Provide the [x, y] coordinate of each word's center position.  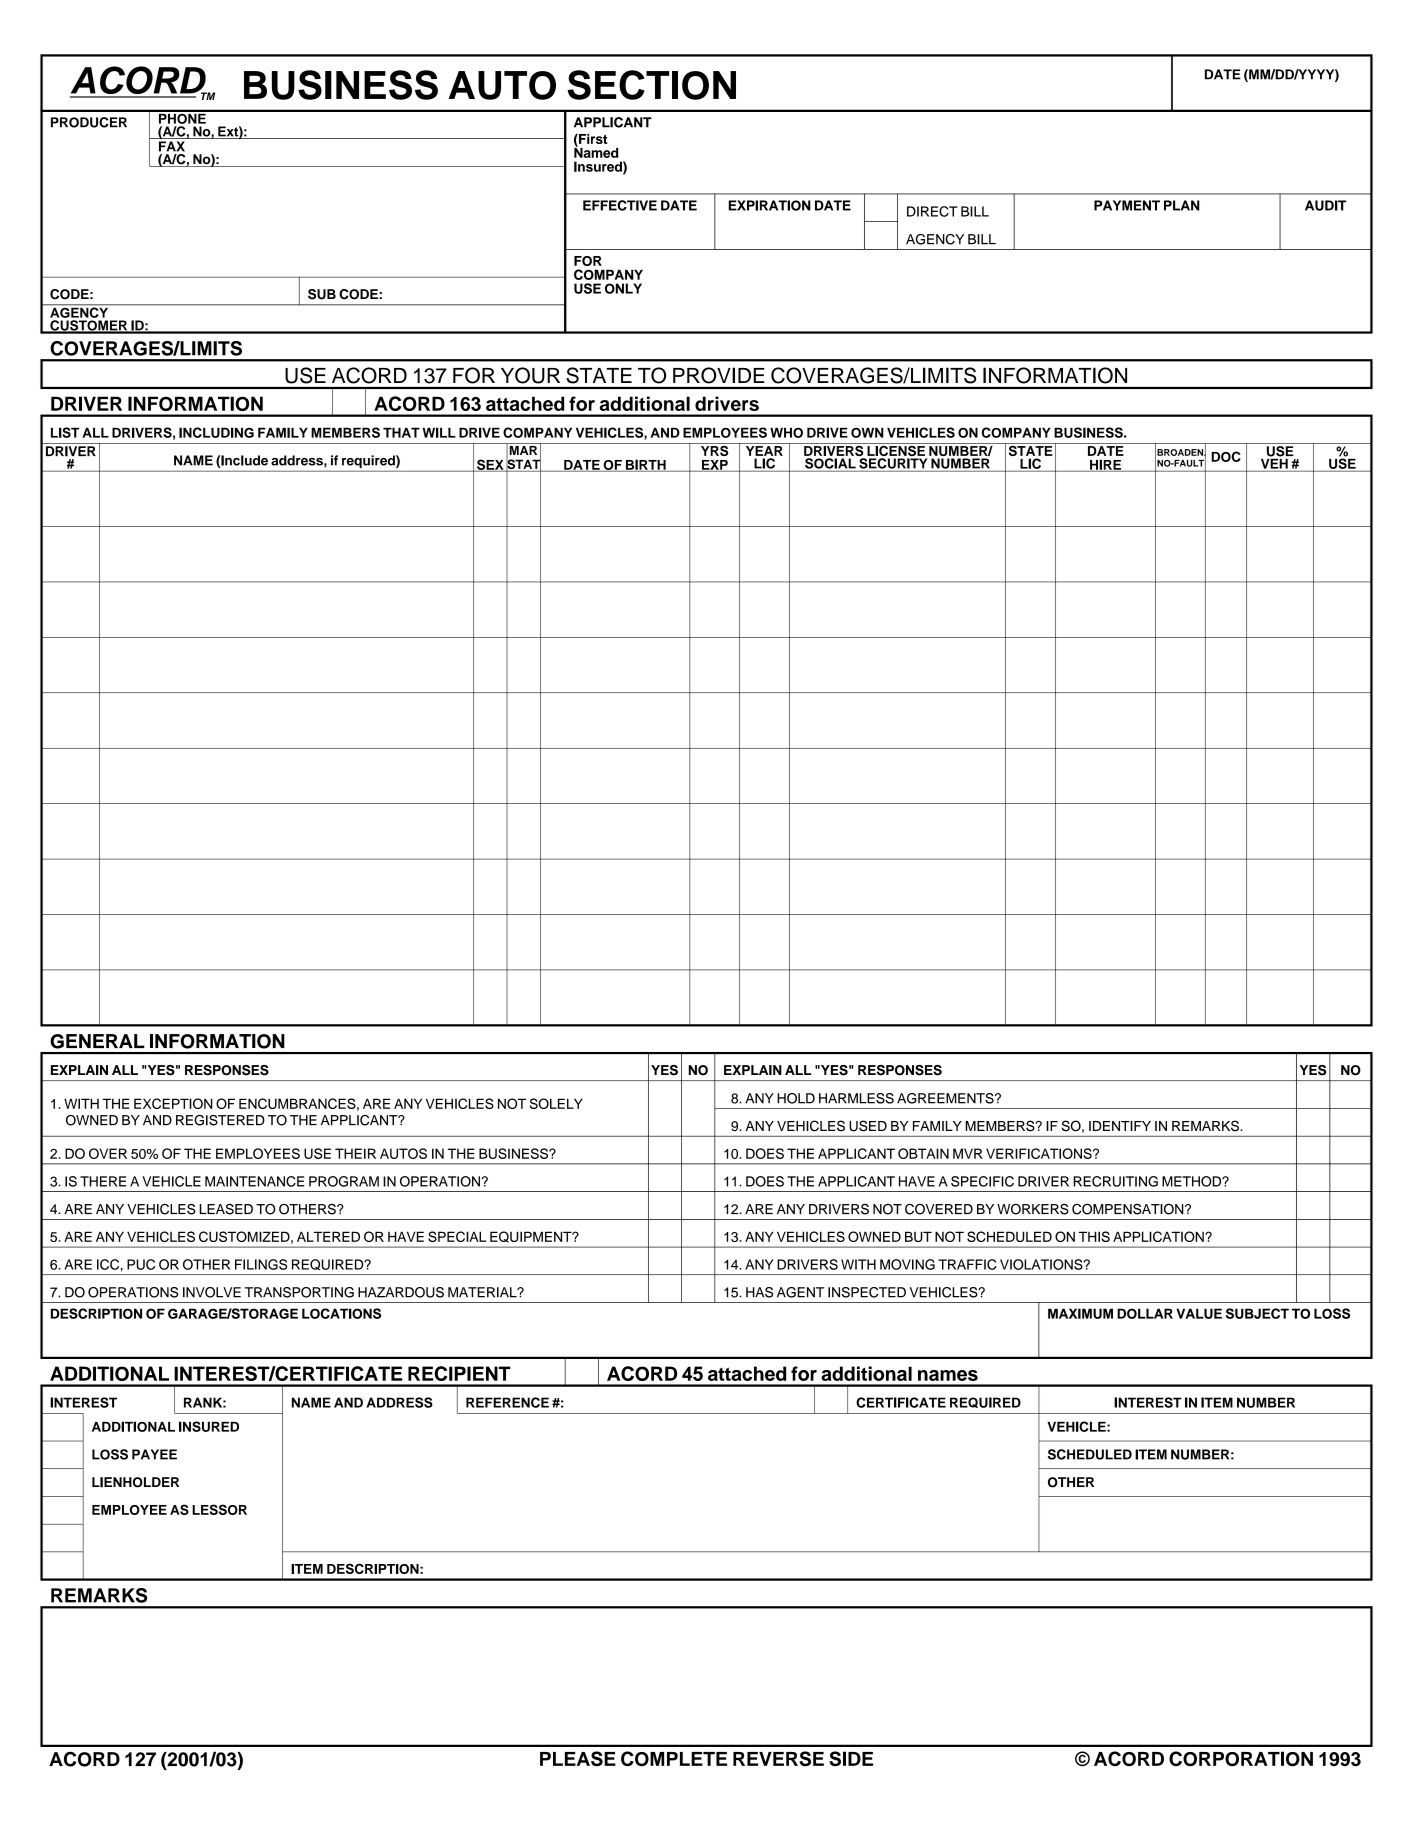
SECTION [652, 85]
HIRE [1106, 465]
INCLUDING [216, 432]
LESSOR [219, 1509]
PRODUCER [89, 122]
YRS [714, 449]
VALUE [1199, 1313]
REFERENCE [507, 1402]
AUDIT [1325, 205]
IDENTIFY [1120, 1126]
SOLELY [556, 1103]
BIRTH [646, 465]
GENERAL [97, 1041]
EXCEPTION [173, 1103]
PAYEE [154, 1454]
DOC [1226, 456]
